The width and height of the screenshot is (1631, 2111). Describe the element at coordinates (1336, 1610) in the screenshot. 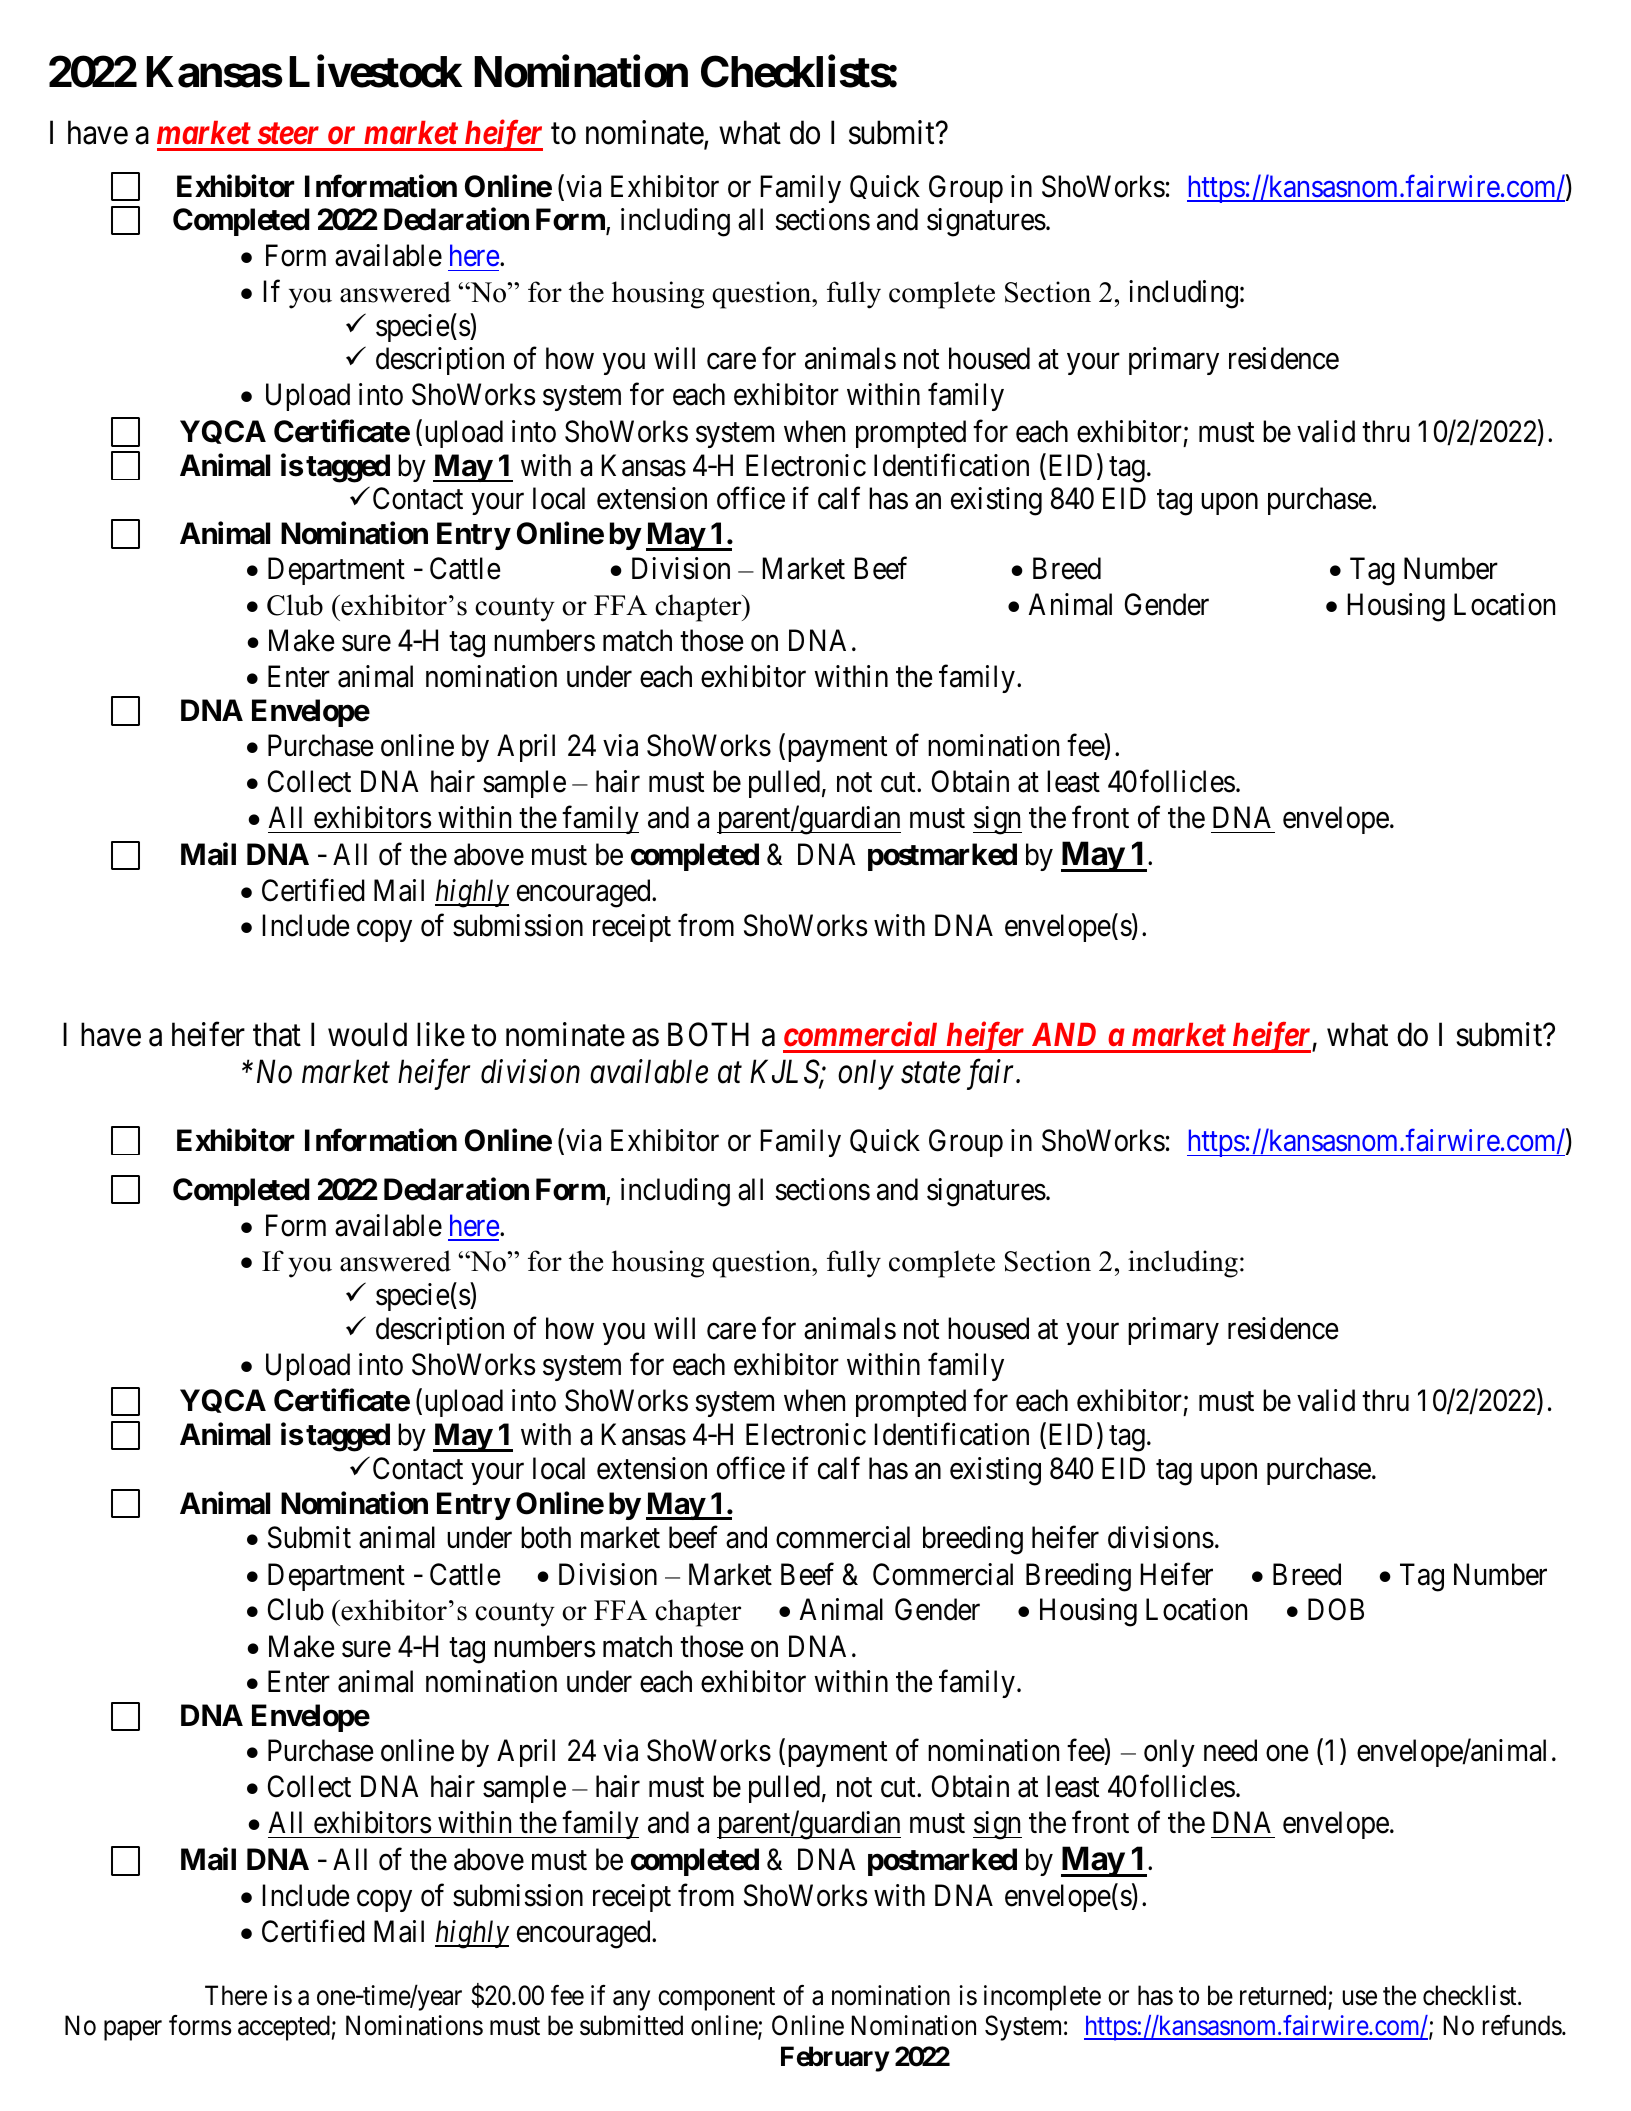

I see `DOB` at that location.
